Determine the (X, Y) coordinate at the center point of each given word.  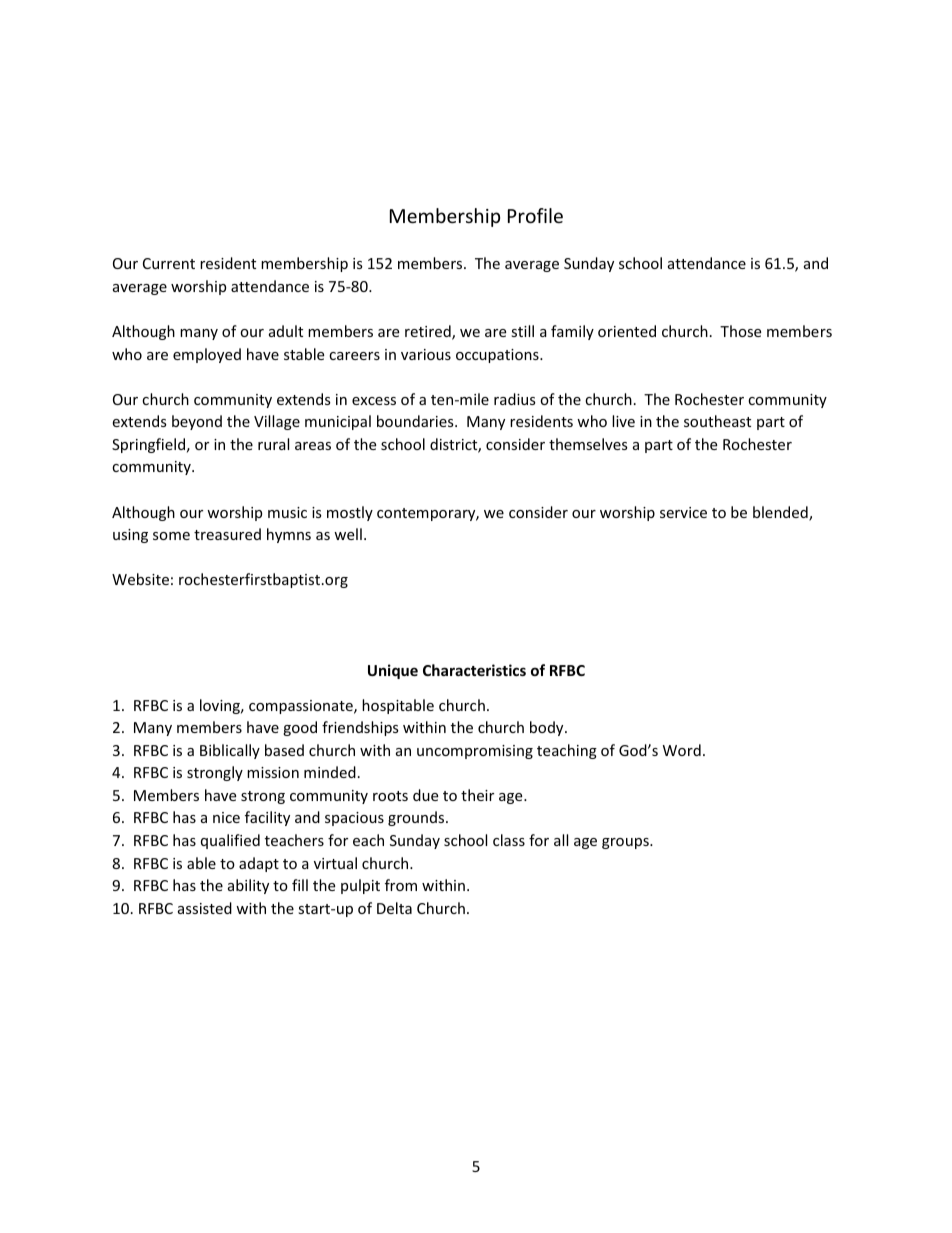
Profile (535, 215)
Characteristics (474, 670)
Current (169, 263)
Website (140, 579)
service (683, 512)
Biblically (230, 751)
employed (207, 355)
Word (682, 750)
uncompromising (475, 752)
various (426, 354)
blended (781, 513)
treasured (227, 534)
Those (740, 331)
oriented (627, 331)
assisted (205, 908)
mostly (350, 513)
